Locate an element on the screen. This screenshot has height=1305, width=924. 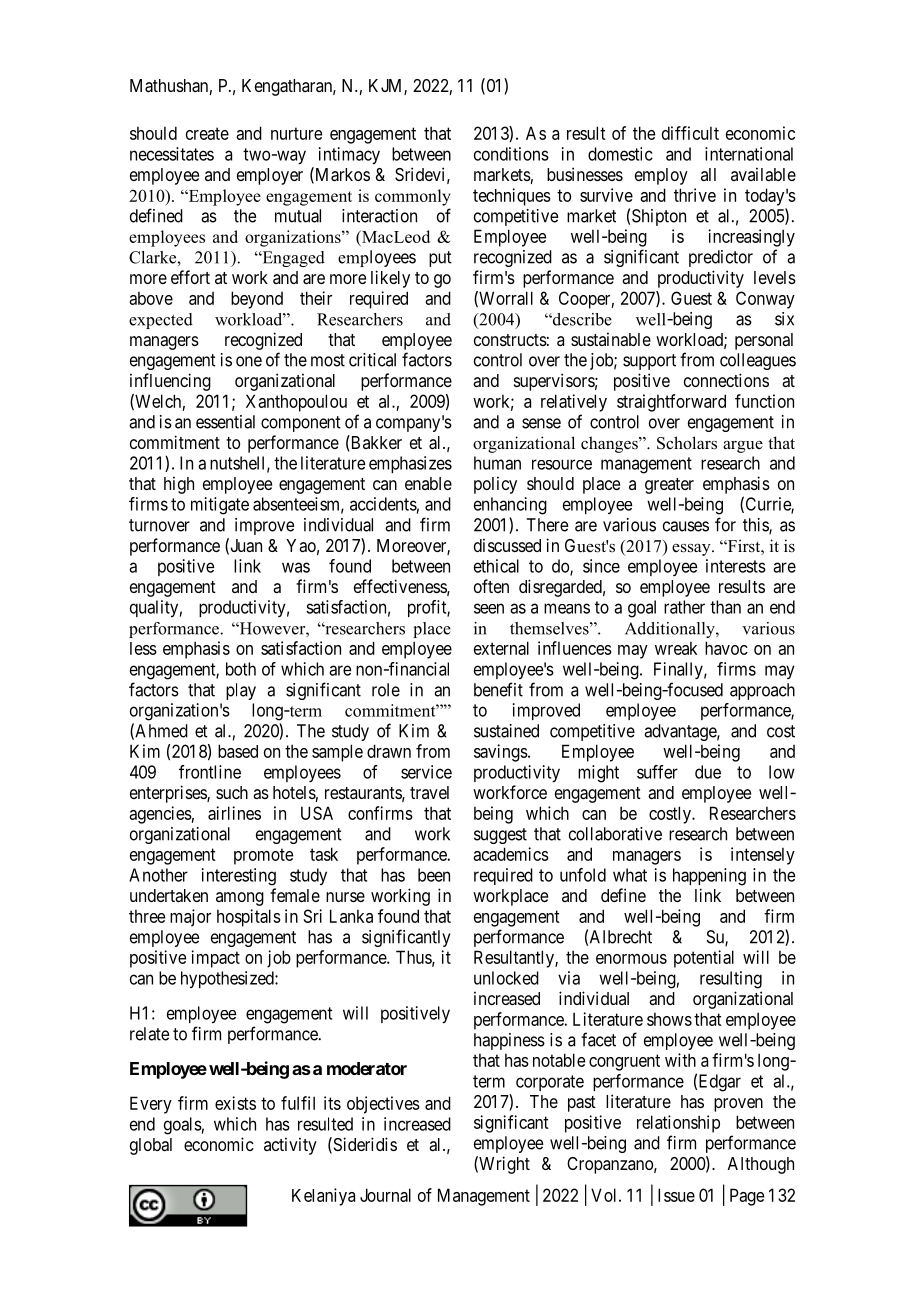
conditions is located at coordinates (511, 154).
